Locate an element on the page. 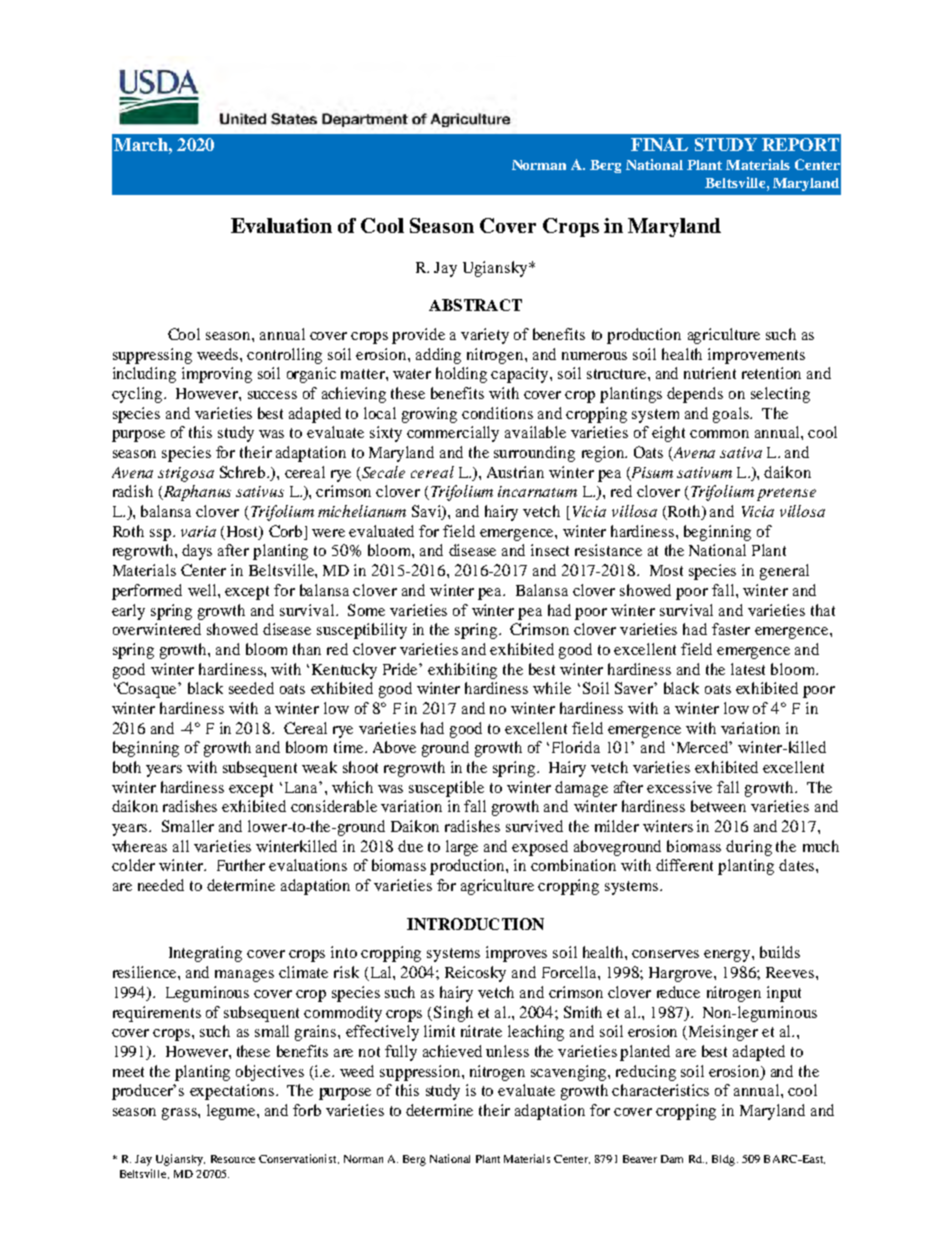 The height and width of the document is (1233, 952). suppression is located at coordinates (421, 1073).
